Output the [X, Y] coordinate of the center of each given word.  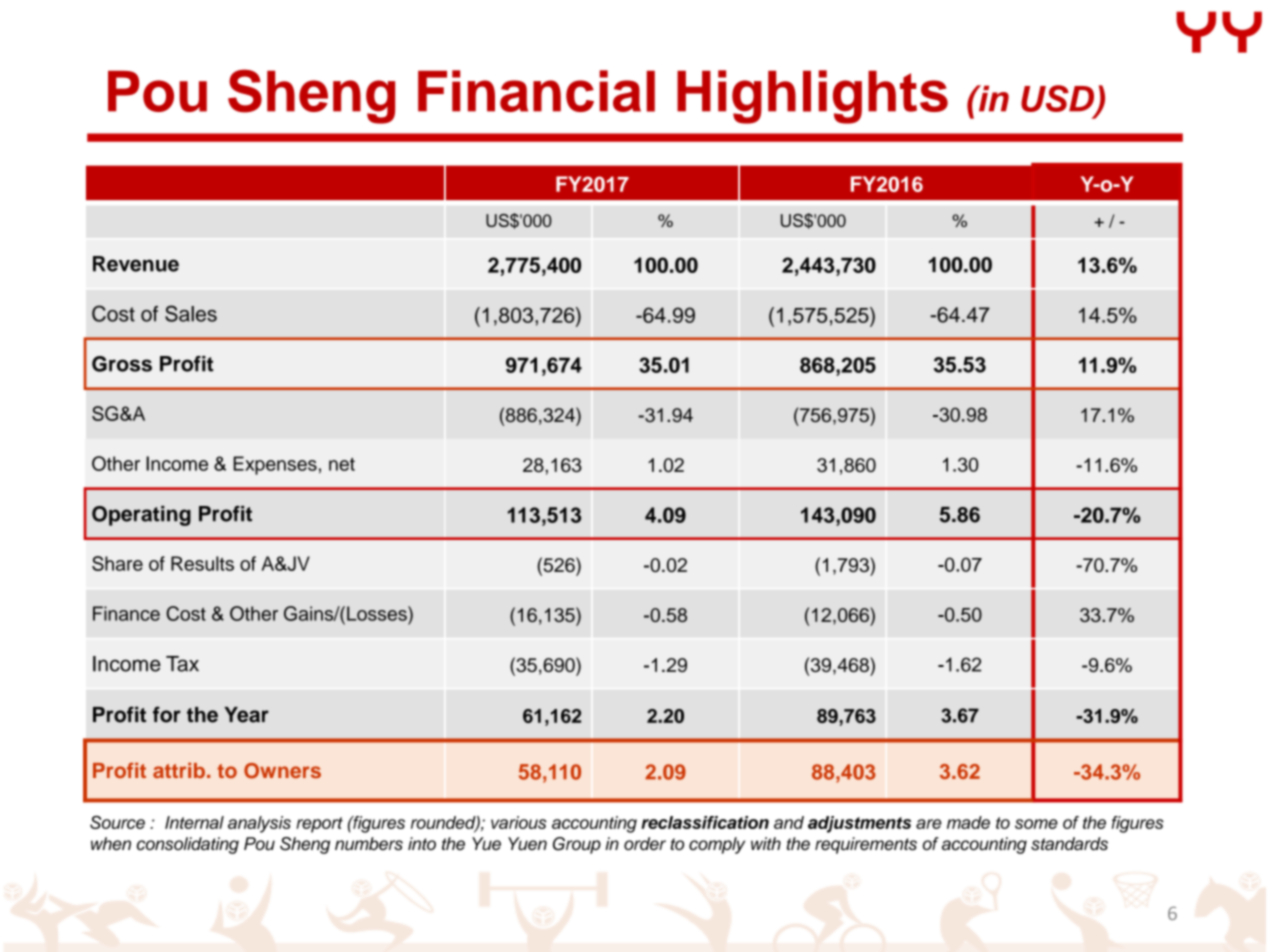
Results [202, 563]
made [968, 822]
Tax [182, 664]
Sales [191, 313]
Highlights [812, 97]
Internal [194, 822]
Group [577, 845]
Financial [536, 91]
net [342, 464]
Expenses [275, 465]
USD [1058, 99]
